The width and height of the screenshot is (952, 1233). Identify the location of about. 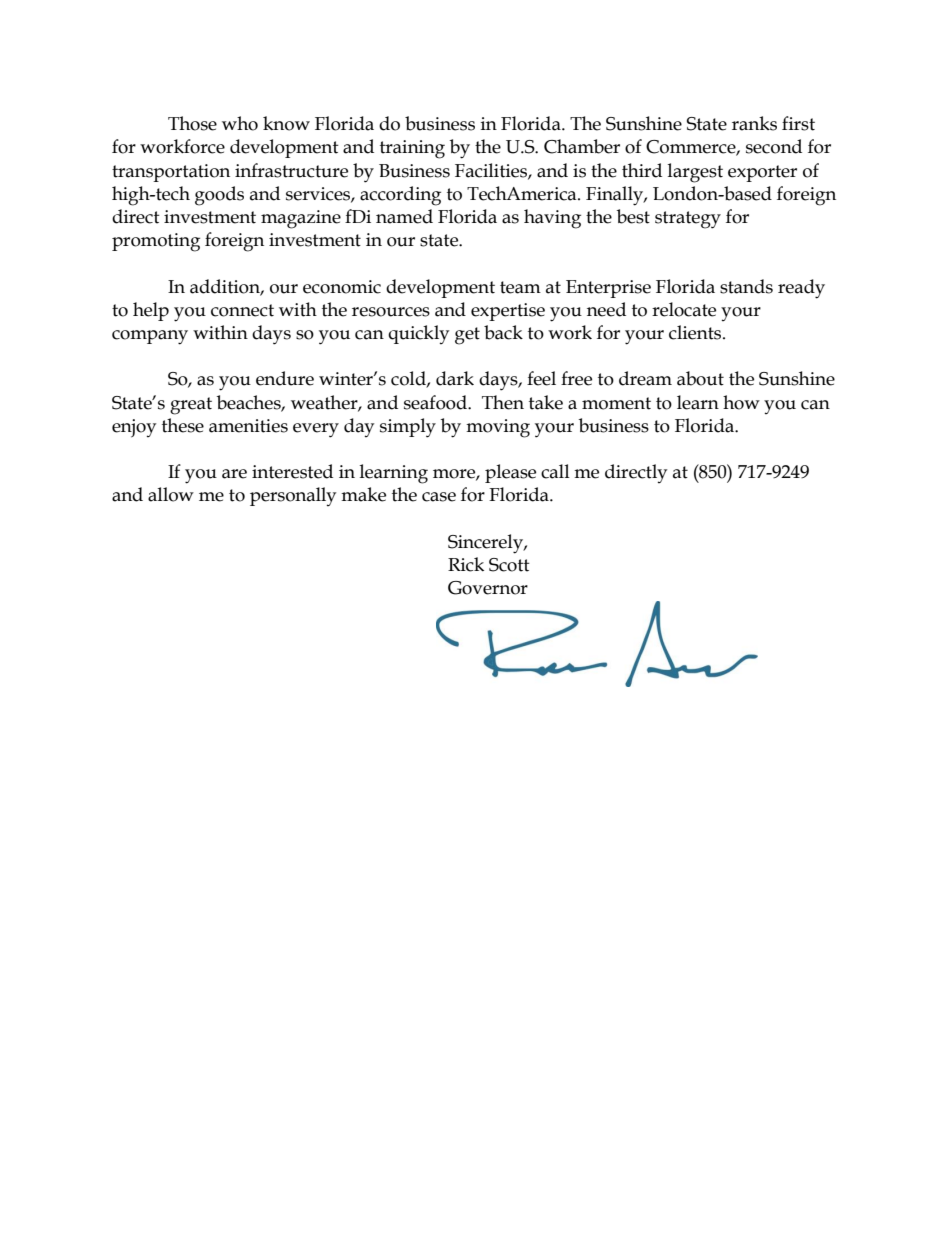
(700, 378).
